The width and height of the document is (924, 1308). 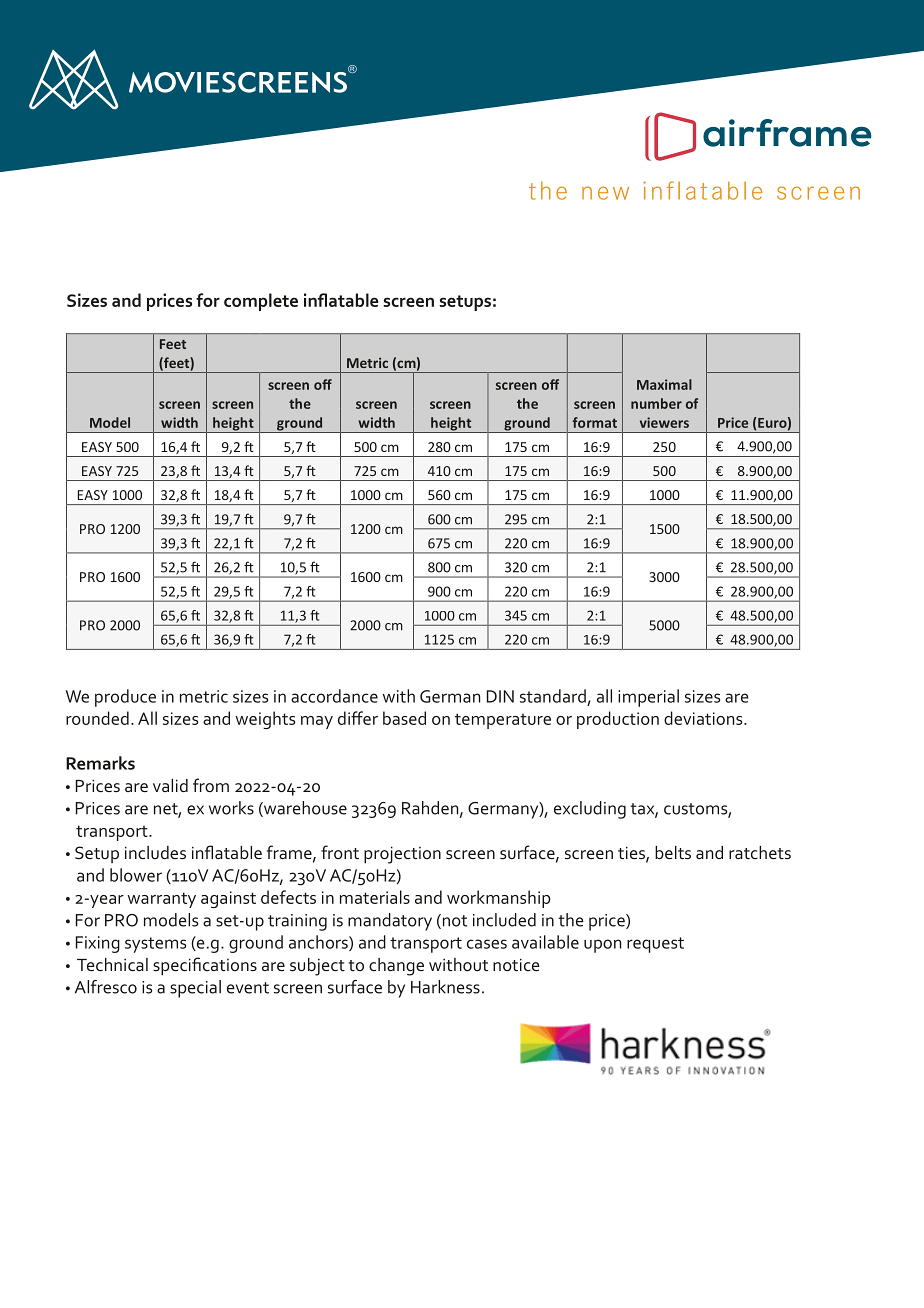 I want to click on new, so click(x=605, y=193).
